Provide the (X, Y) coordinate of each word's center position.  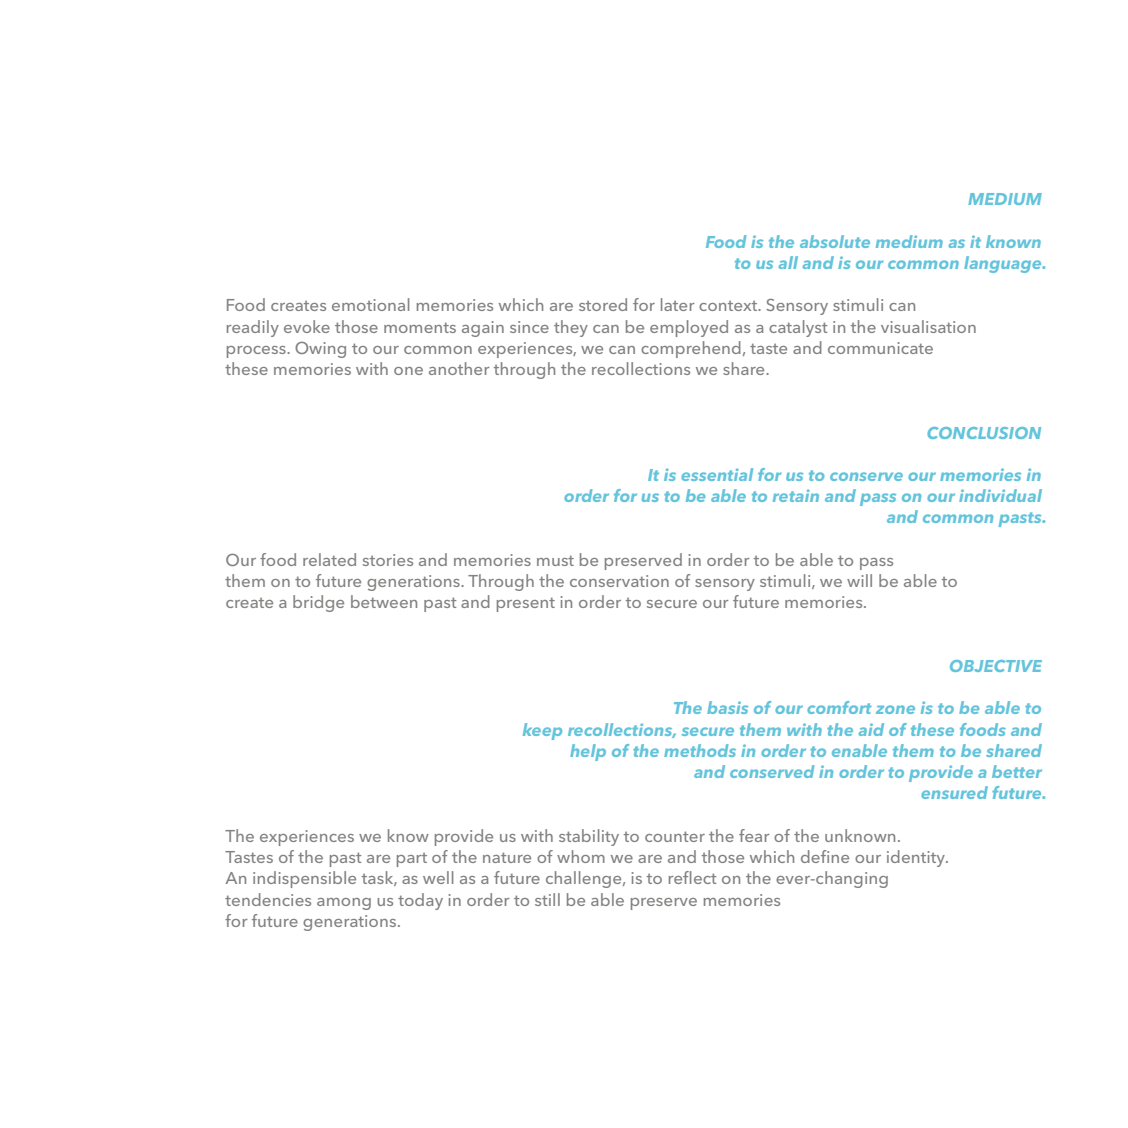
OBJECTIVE (996, 666)
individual (1000, 495)
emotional (371, 304)
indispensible (304, 879)
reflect (693, 877)
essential (717, 474)
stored (603, 304)
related (329, 559)
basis (727, 707)
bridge (318, 603)
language (1004, 264)
